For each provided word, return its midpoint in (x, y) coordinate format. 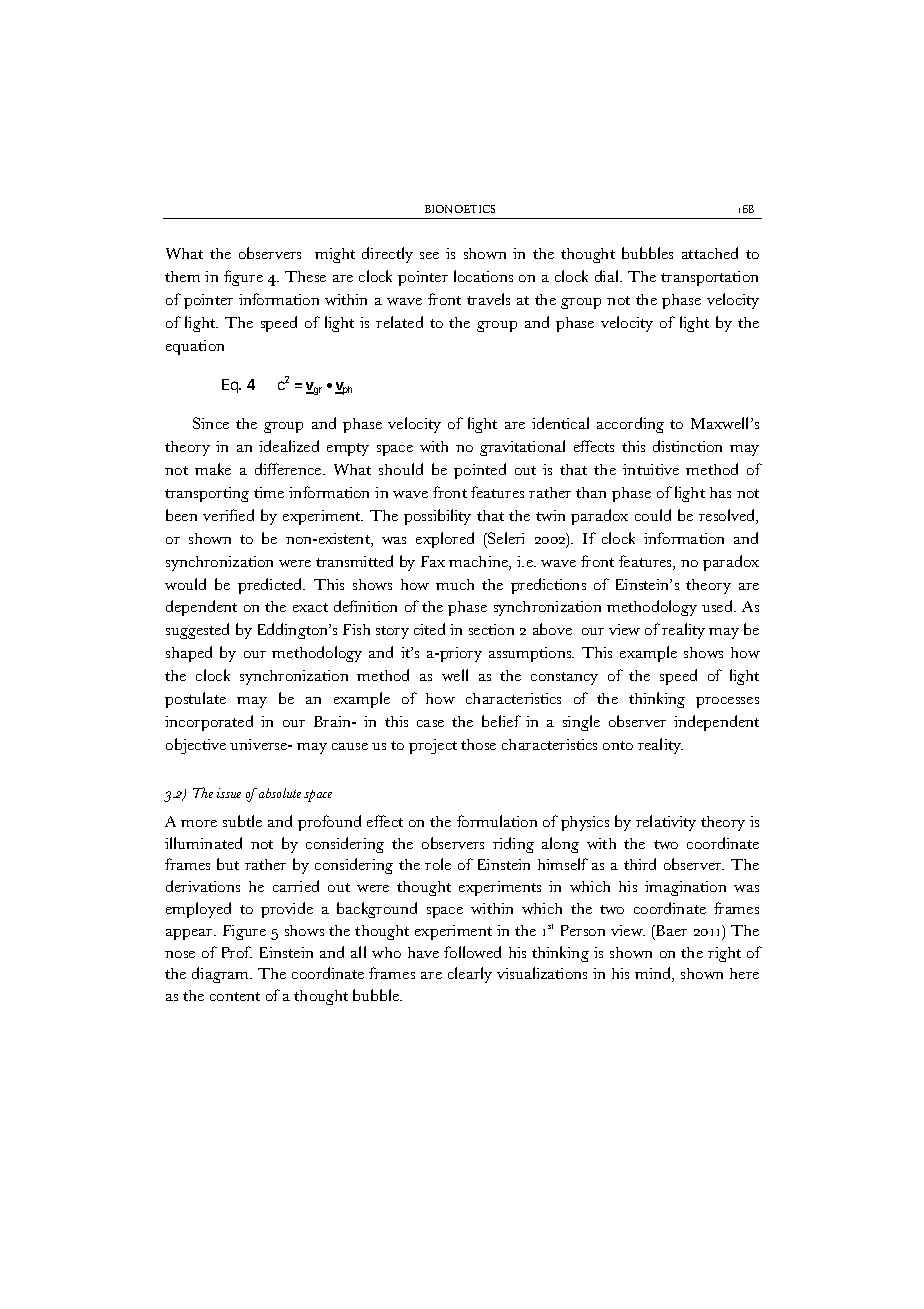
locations (483, 276)
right (724, 954)
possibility (437, 517)
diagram (221, 975)
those (478, 744)
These (305, 276)
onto (618, 745)
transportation (709, 278)
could (653, 515)
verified (228, 515)
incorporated (209, 723)
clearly (470, 975)
